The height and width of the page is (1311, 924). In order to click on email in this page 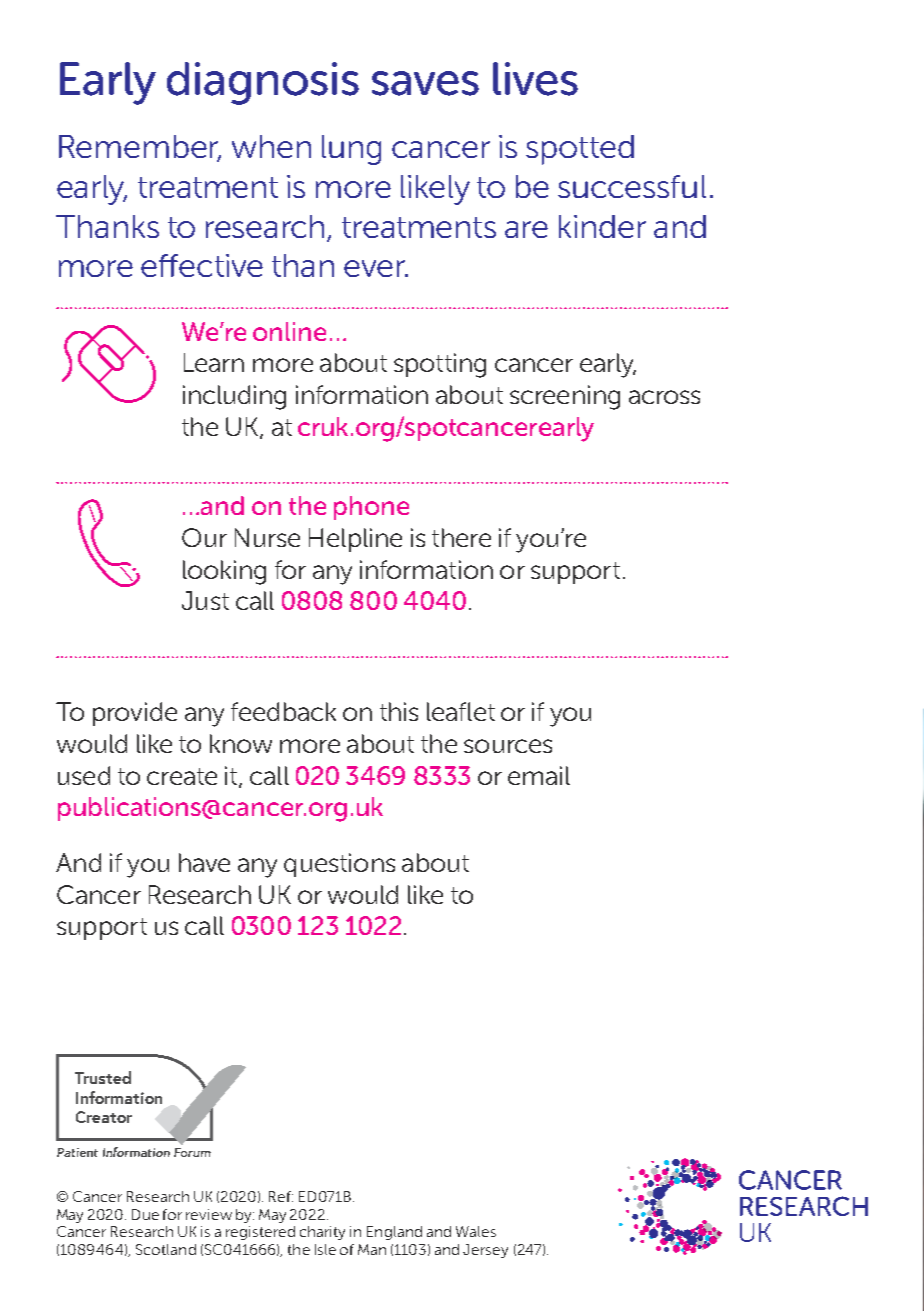, I will do `click(539, 775)`.
